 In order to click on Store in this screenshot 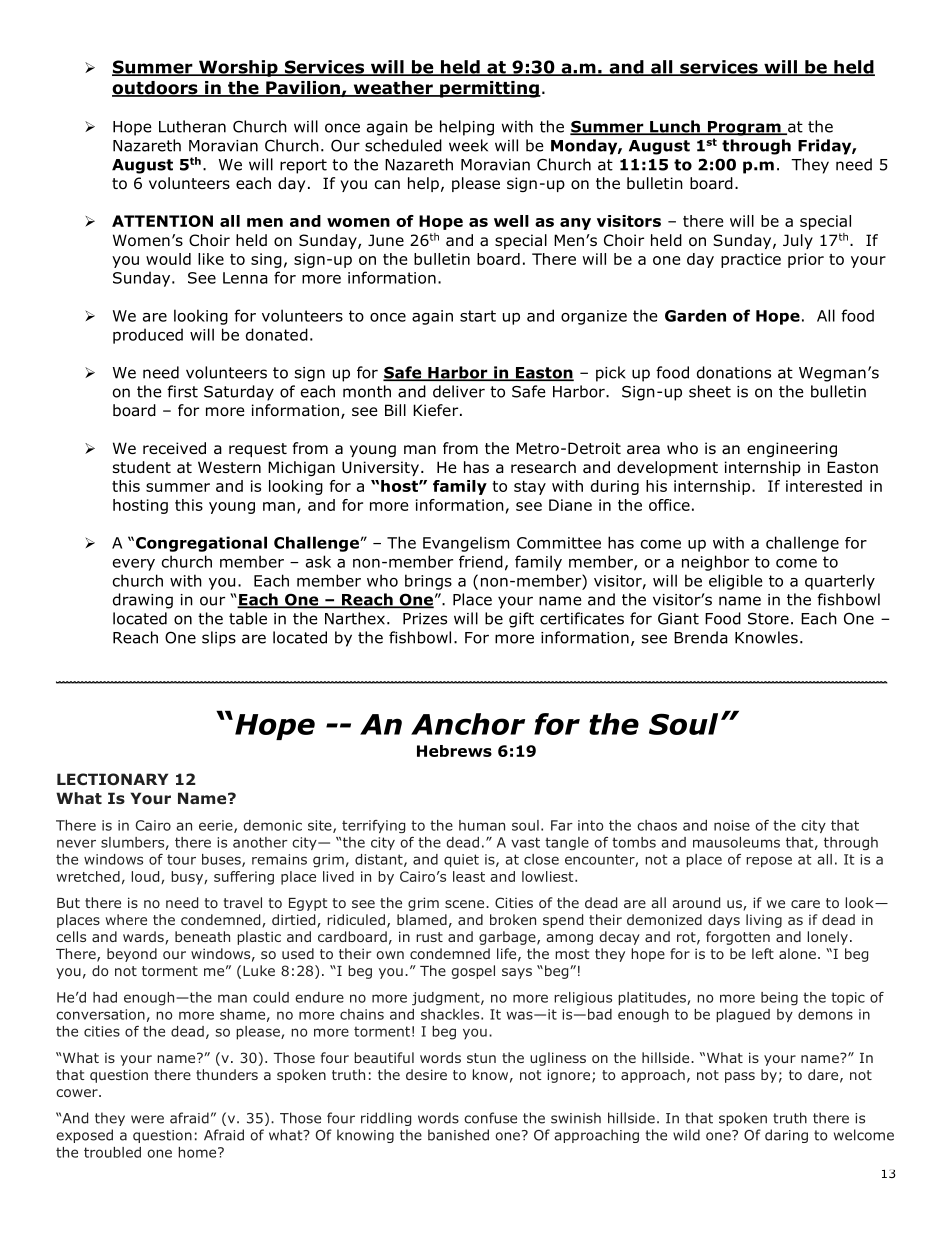, I will do `click(768, 619)`.
